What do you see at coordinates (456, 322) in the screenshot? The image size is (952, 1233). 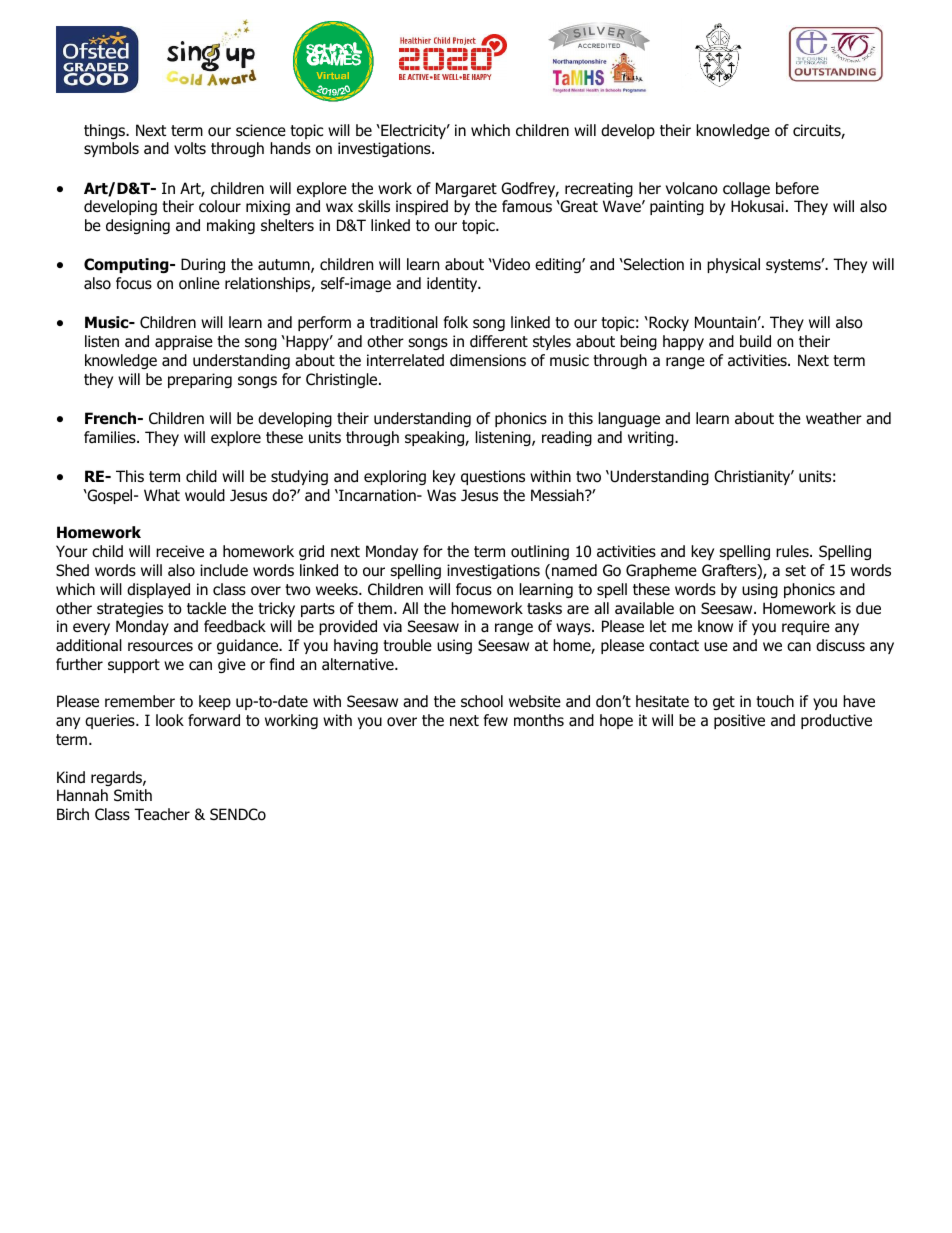 I see `folk` at bounding box center [456, 322].
